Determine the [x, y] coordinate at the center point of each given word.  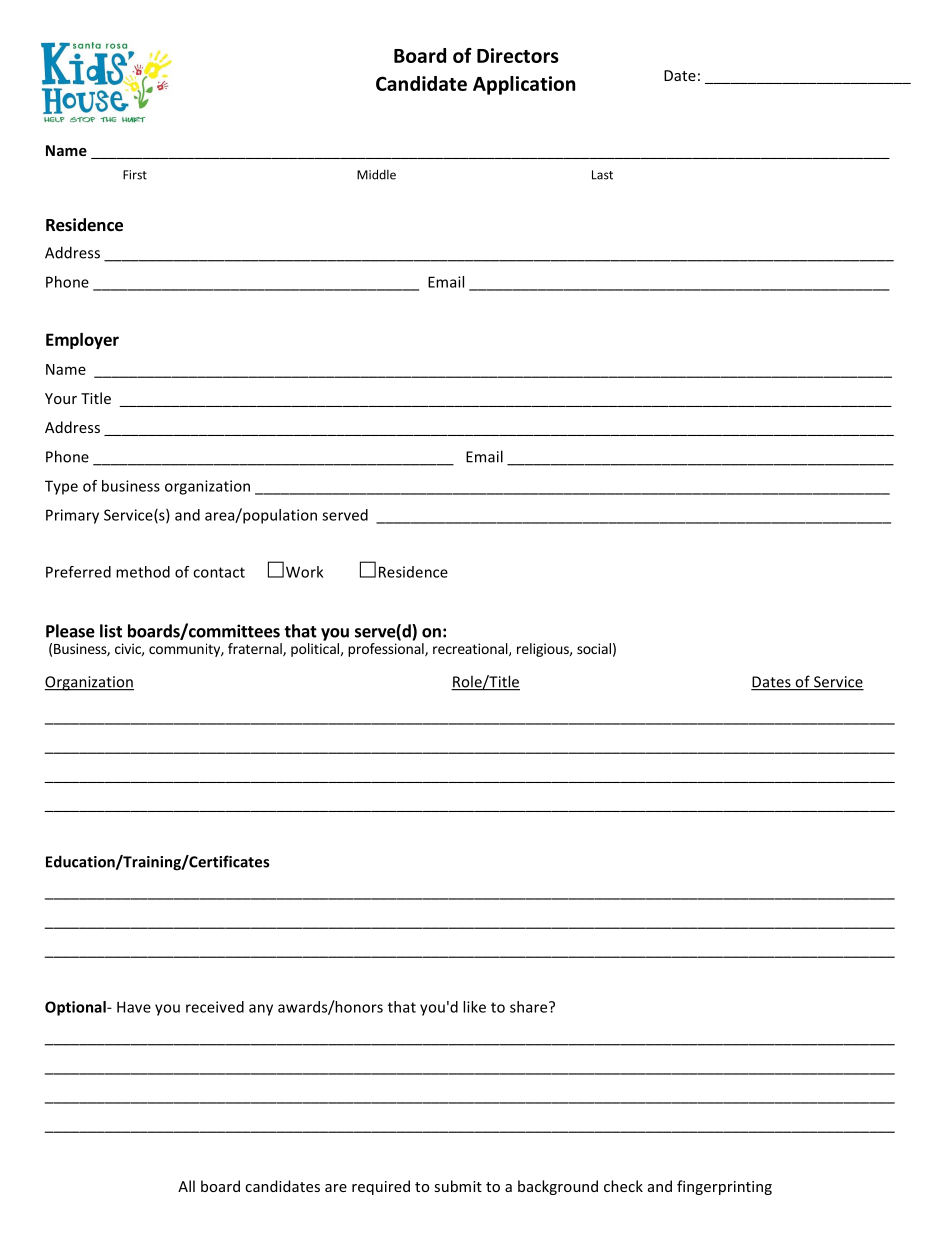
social [594, 648]
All [186, 1186]
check [623, 1186]
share [530, 1007]
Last [602, 175]
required [381, 1187]
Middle [376, 174]
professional [387, 650]
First [135, 175]
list [111, 631]
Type [61, 487]
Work [304, 572]
